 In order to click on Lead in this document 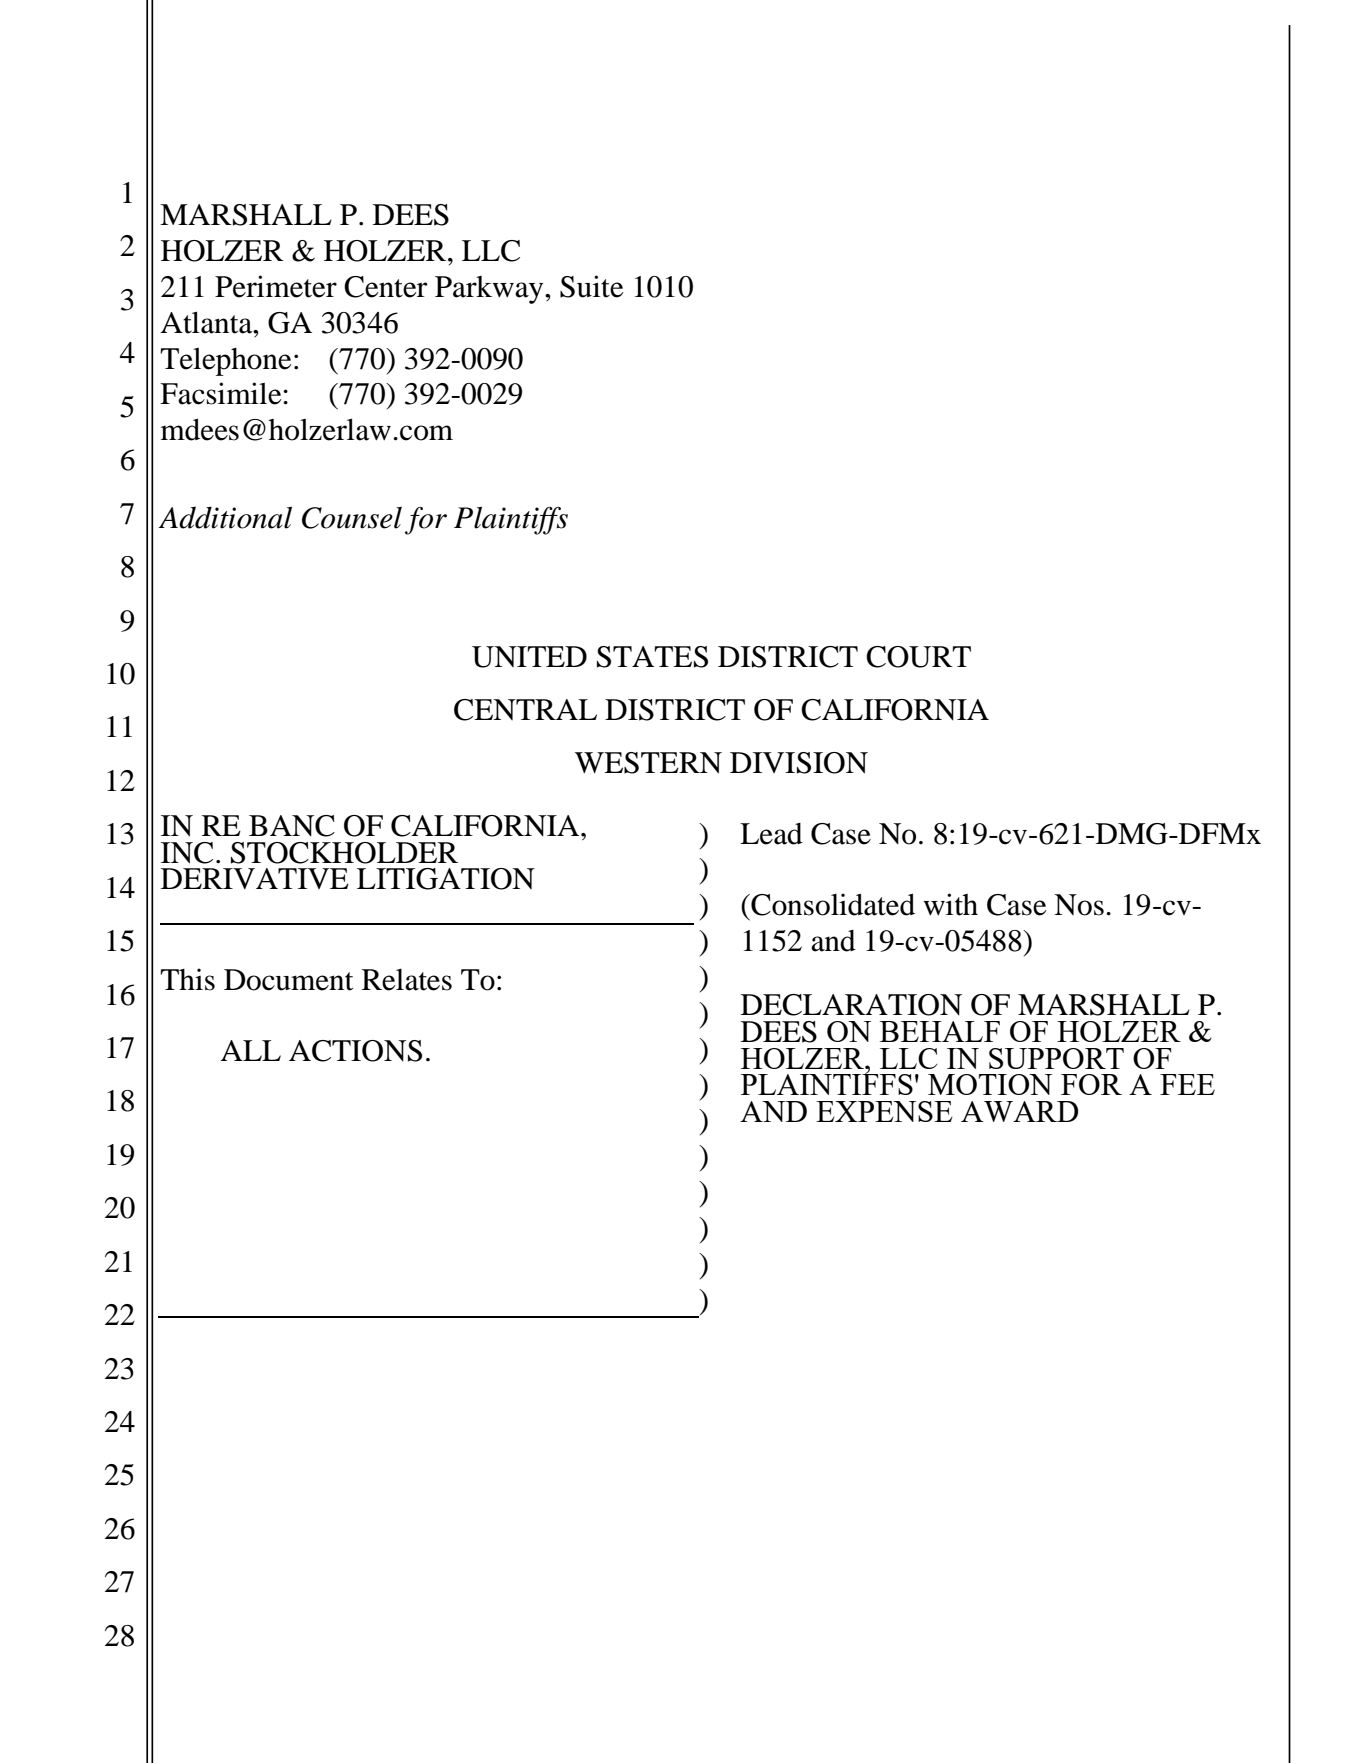, I will do `click(771, 834)`.
